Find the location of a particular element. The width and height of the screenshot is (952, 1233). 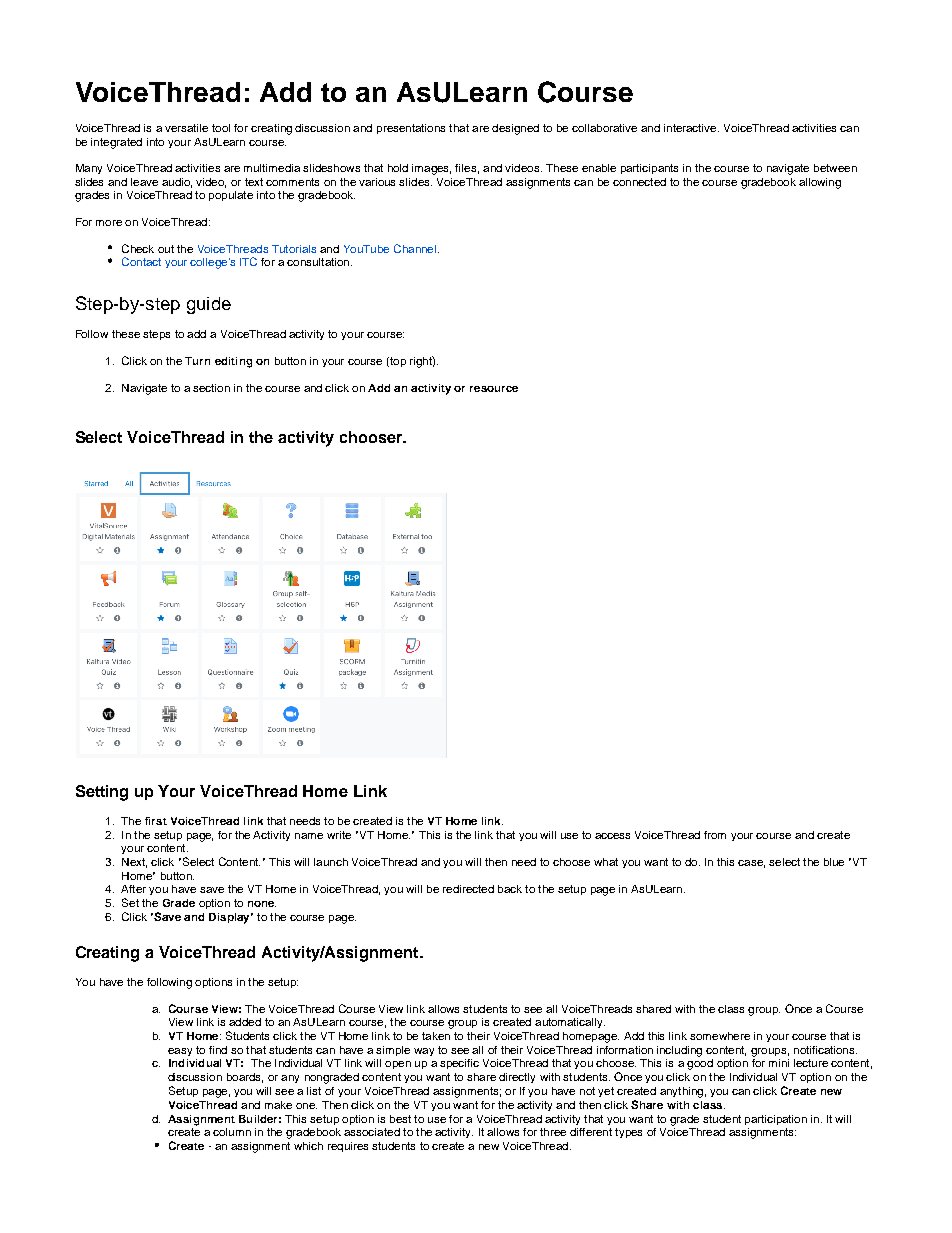

column is located at coordinates (232, 1132).
